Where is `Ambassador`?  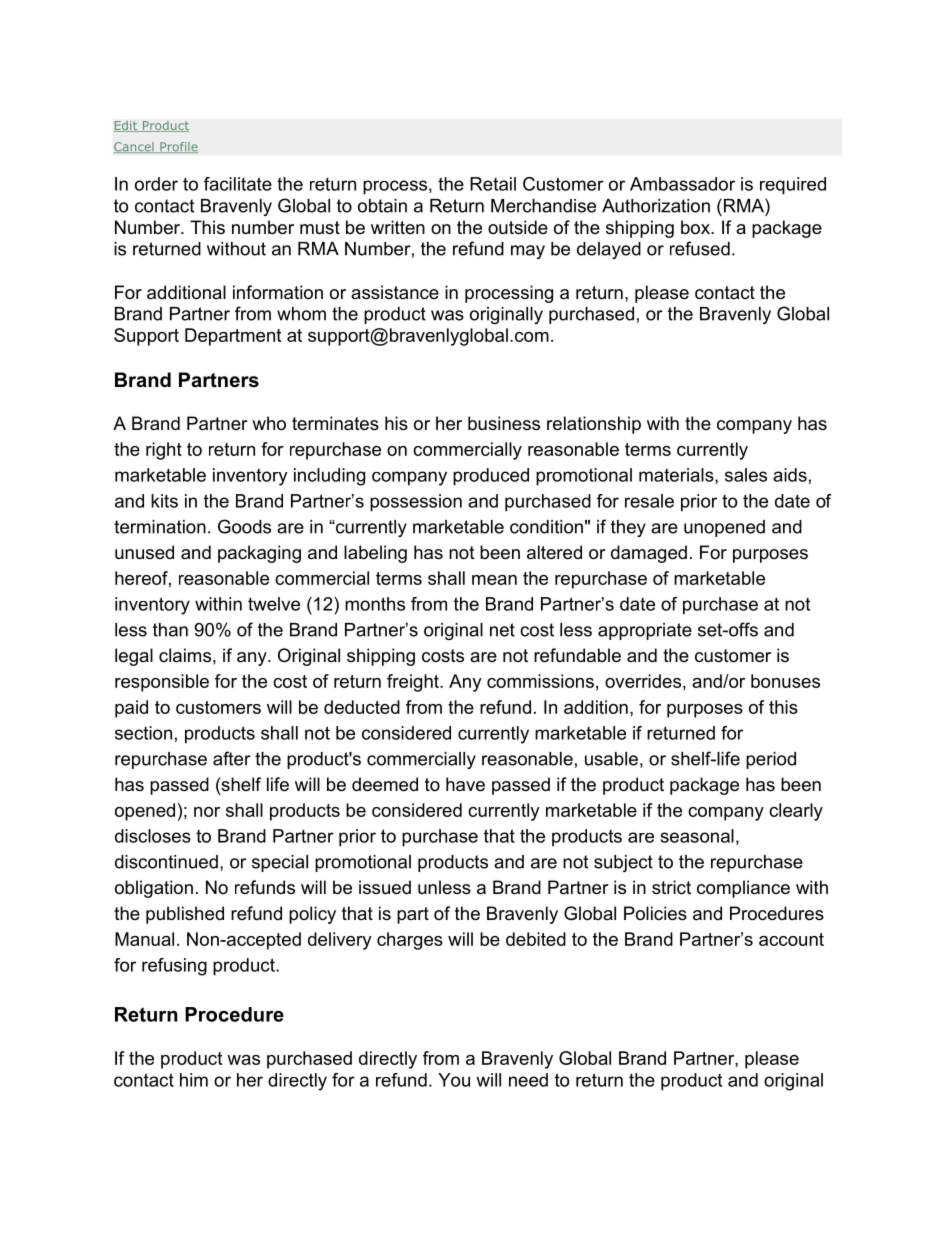
Ambassador is located at coordinates (682, 184).
